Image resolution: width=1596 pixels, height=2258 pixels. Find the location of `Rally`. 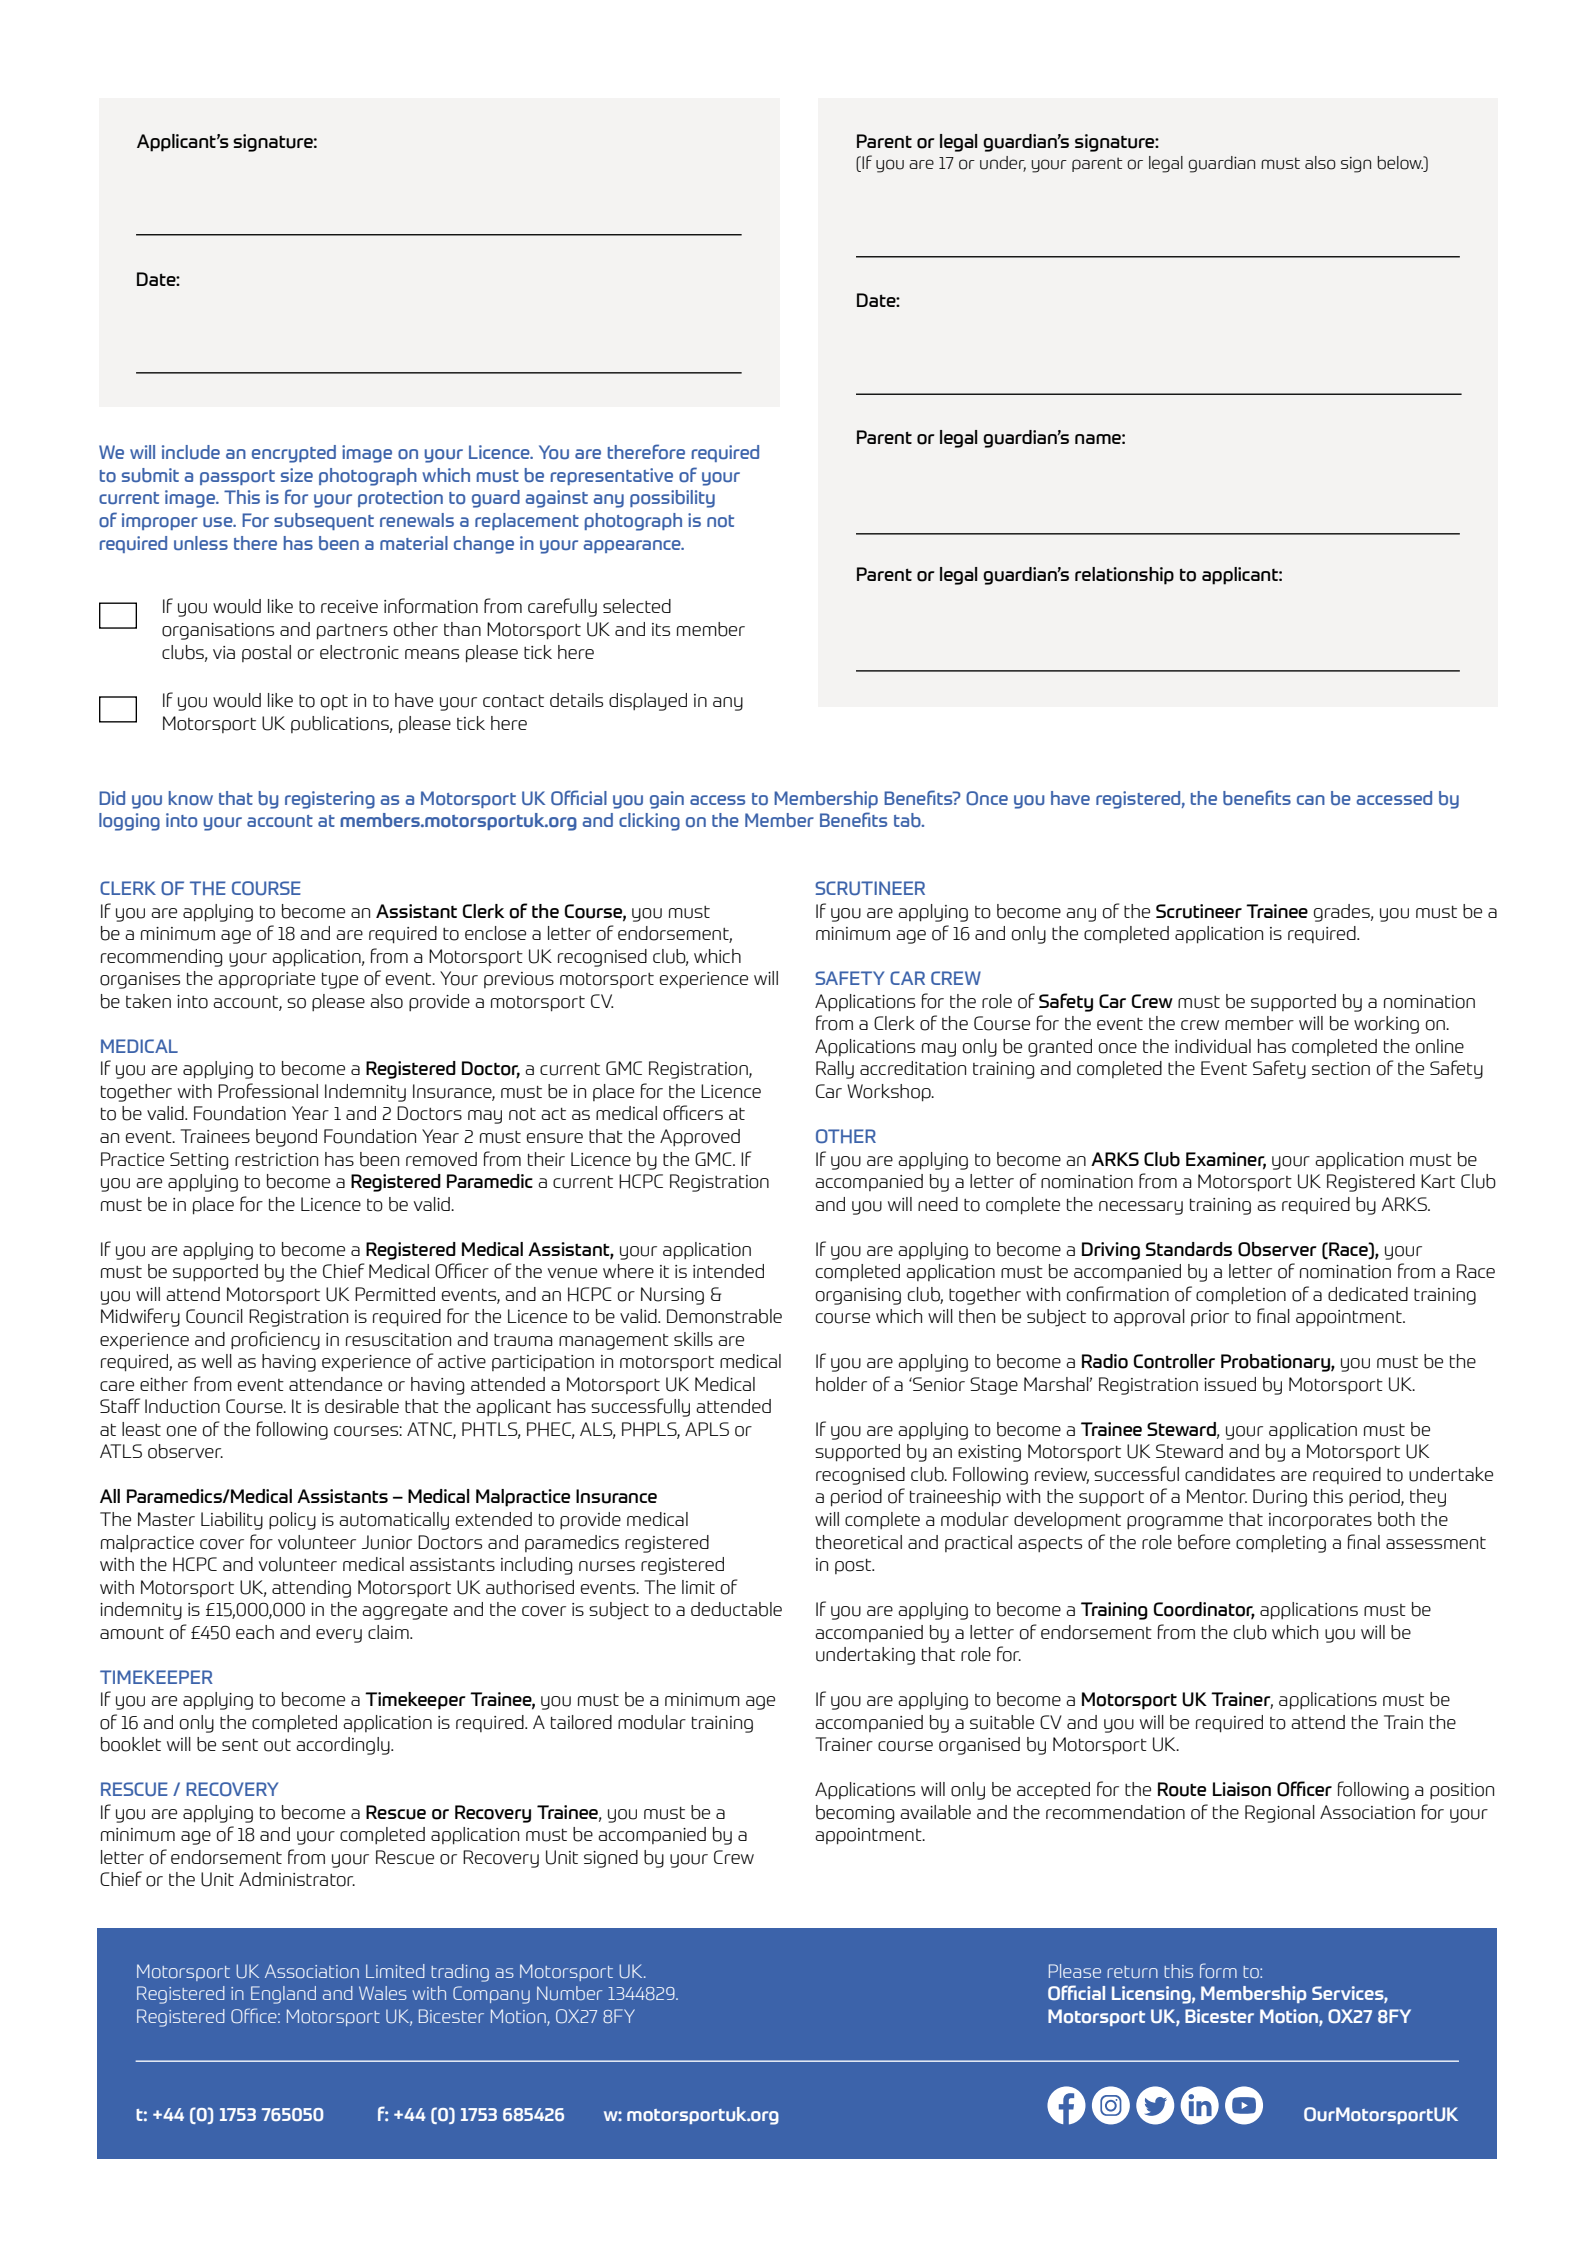

Rally is located at coordinates (835, 1070).
